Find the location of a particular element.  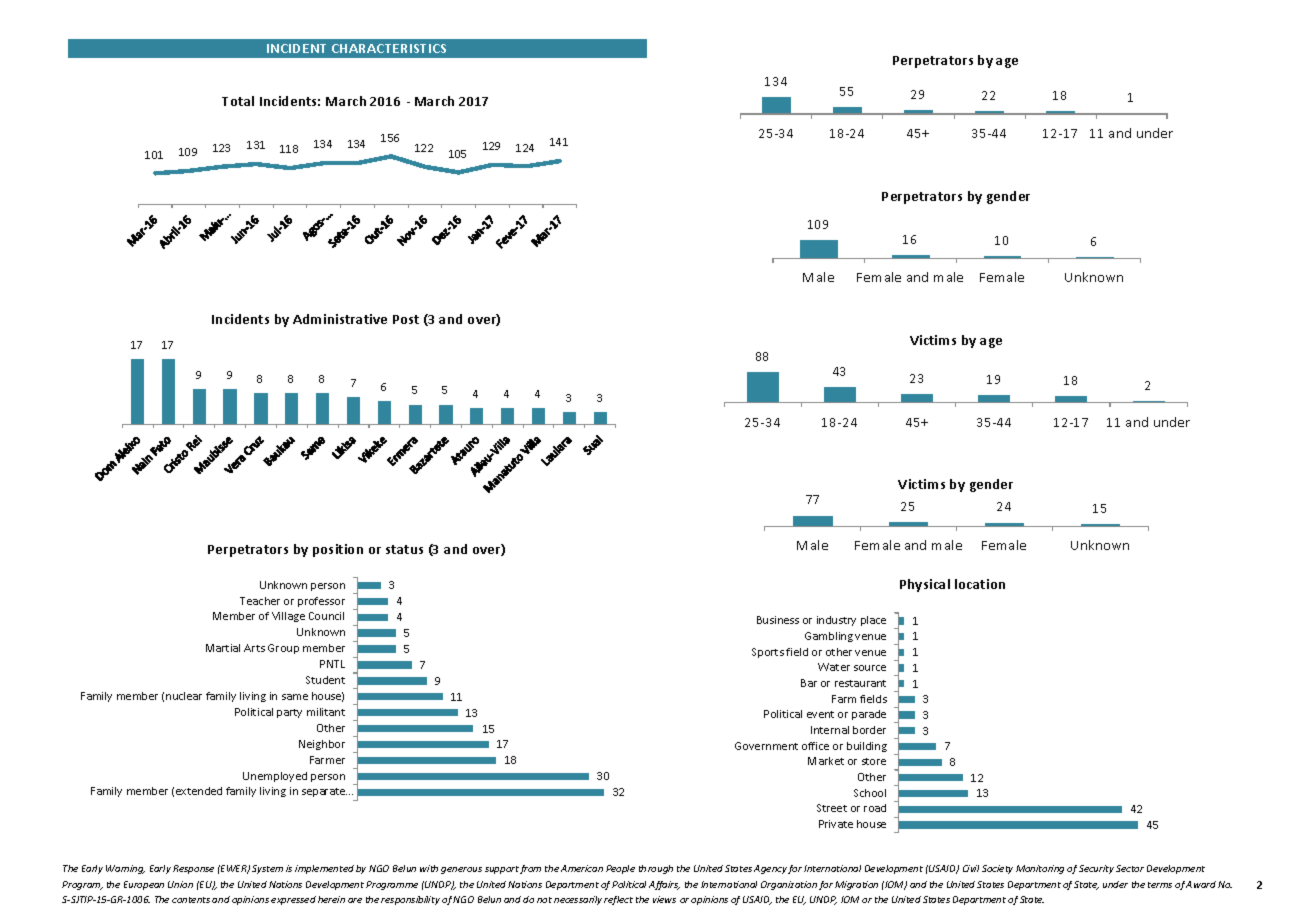

location is located at coordinates (980, 584).
